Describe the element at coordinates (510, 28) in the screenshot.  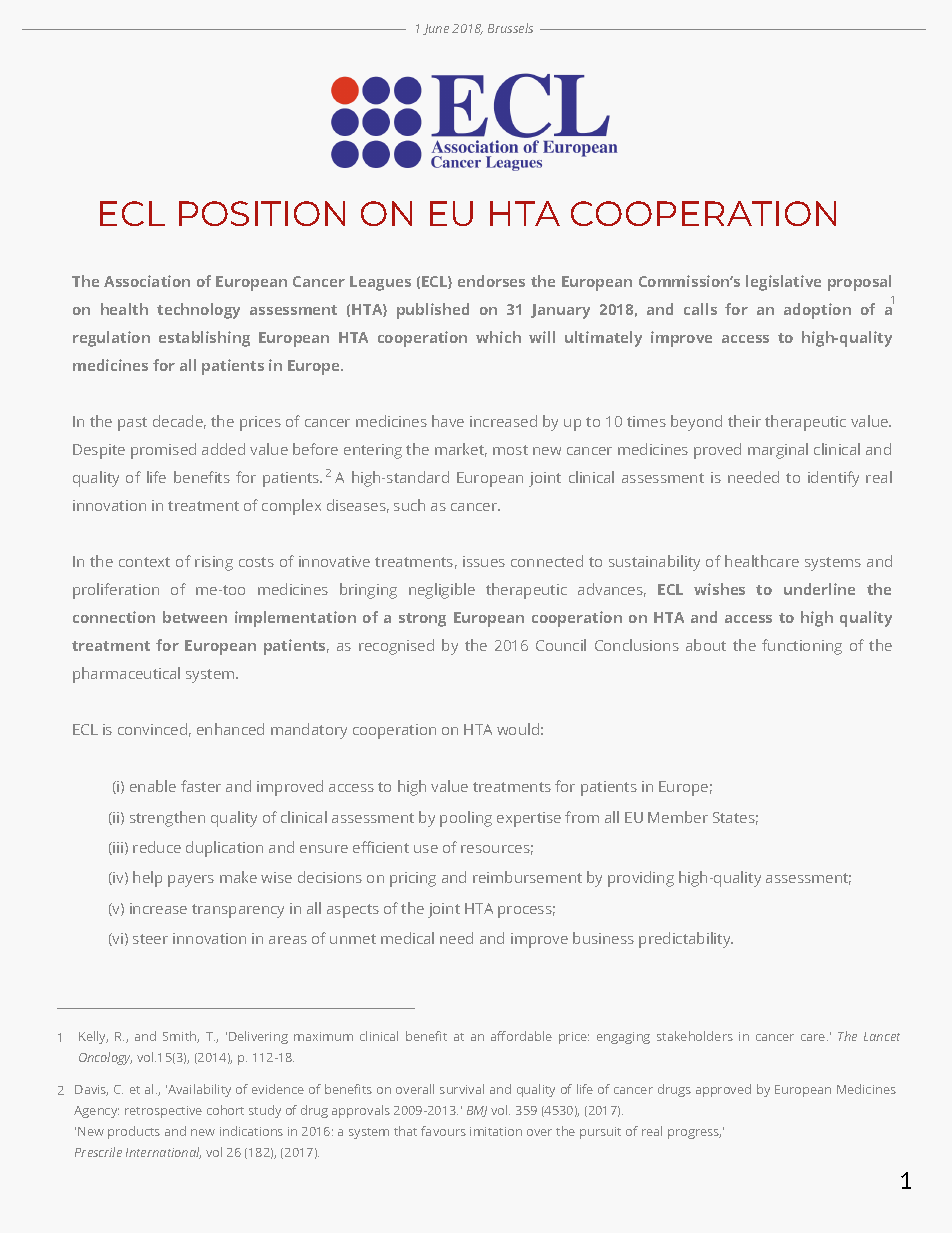
I see `Brussels` at that location.
